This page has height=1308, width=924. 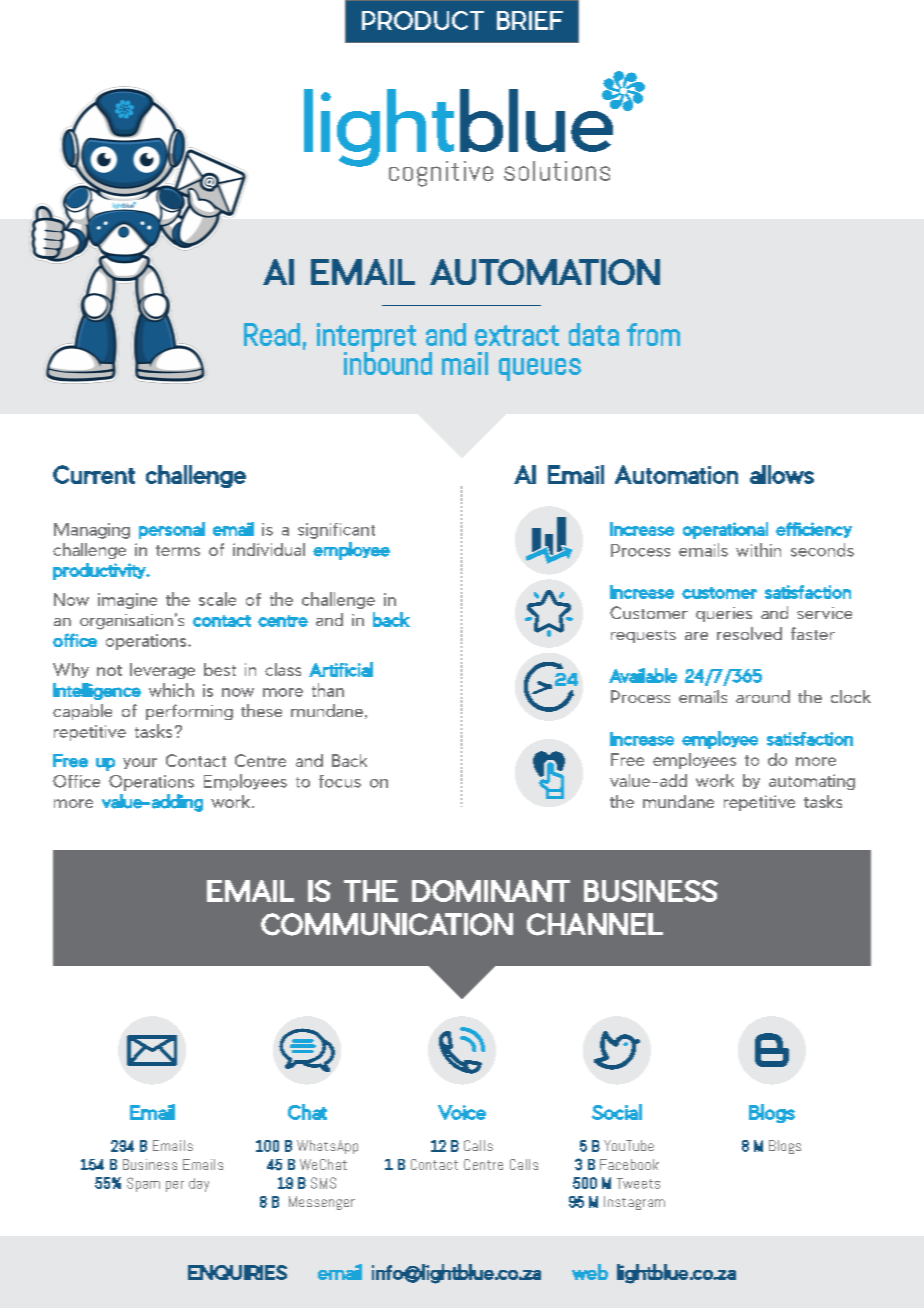 What do you see at coordinates (590, 1272) in the page?
I see `web` at bounding box center [590, 1272].
